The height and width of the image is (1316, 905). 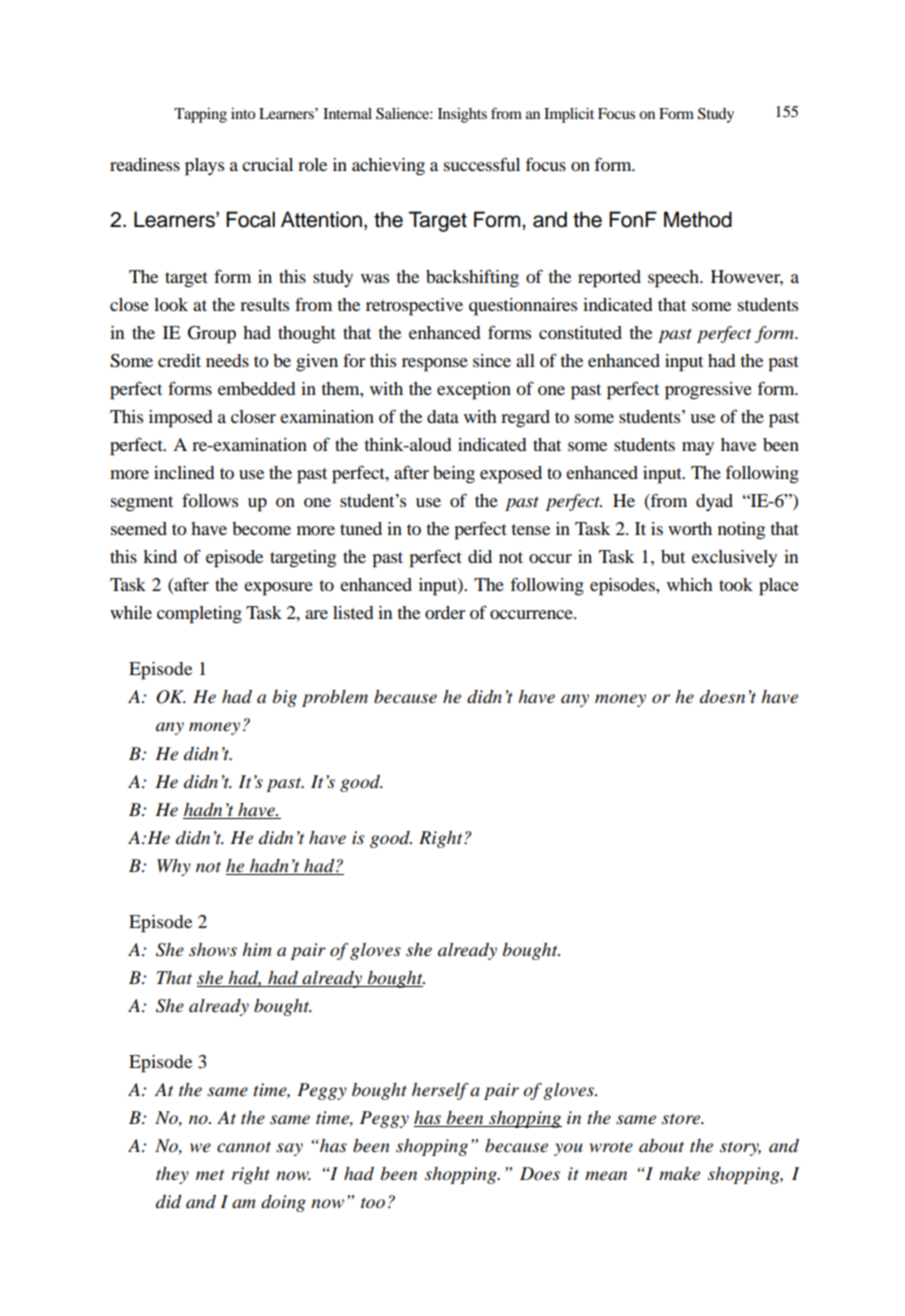 What do you see at coordinates (440, 1091) in the image?
I see `herself` at bounding box center [440, 1091].
